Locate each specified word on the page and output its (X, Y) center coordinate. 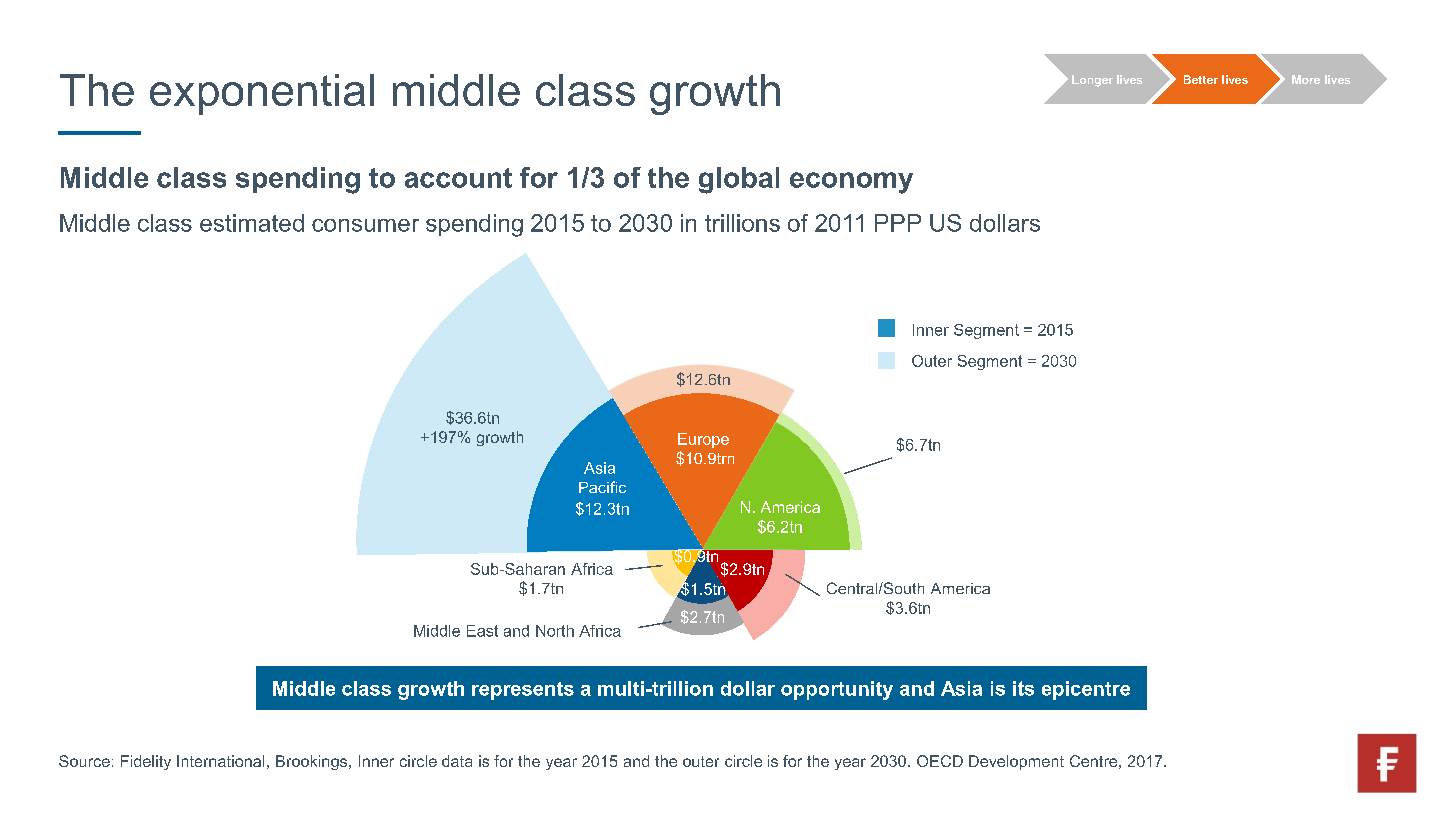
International (220, 761)
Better (1201, 79)
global (739, 180)
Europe (703, 440)
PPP (898, 223)
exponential (262, 94)
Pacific (602, 487)
